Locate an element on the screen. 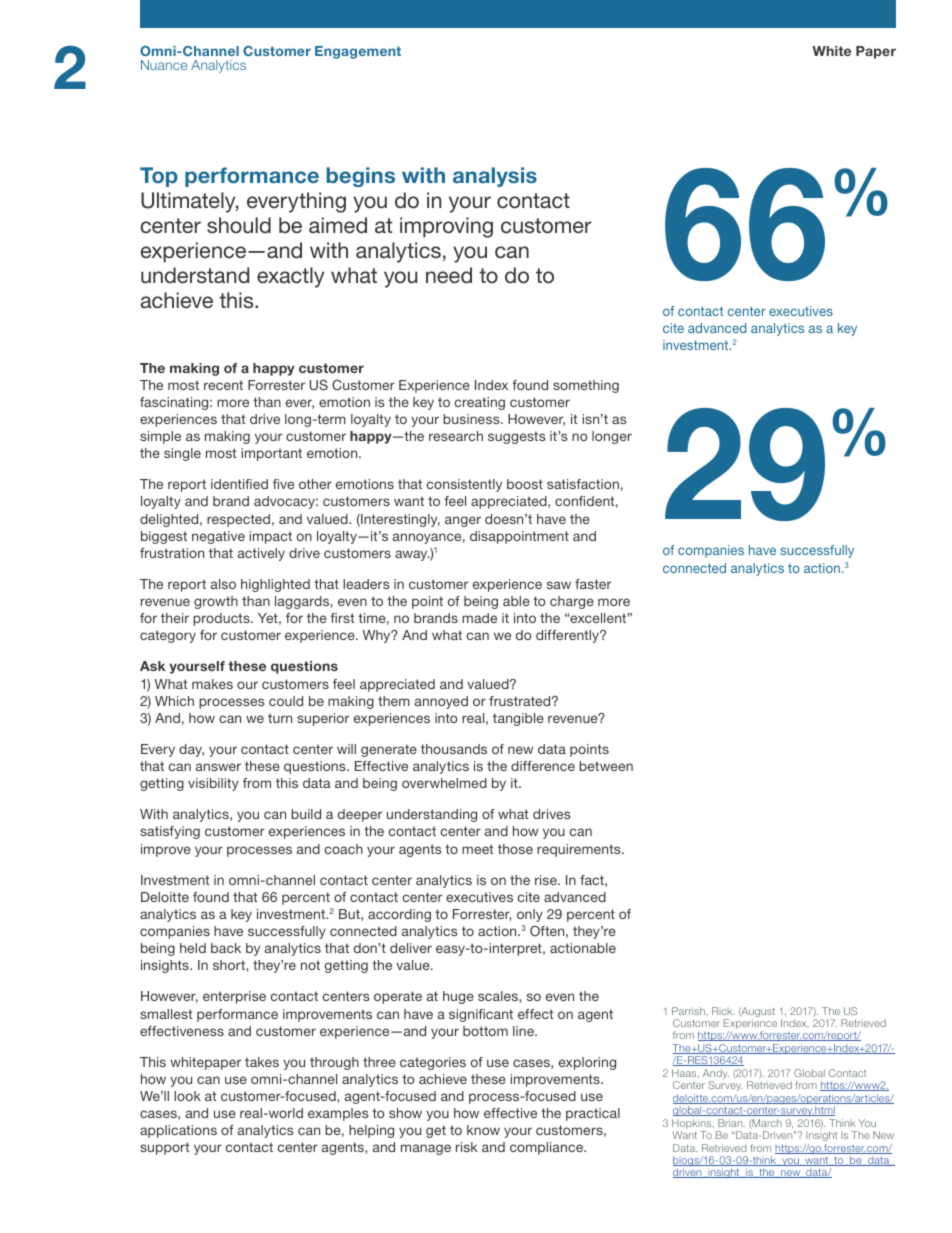 This screenshot has width=952, height=1233. research is located at coordinates (456, 436).
